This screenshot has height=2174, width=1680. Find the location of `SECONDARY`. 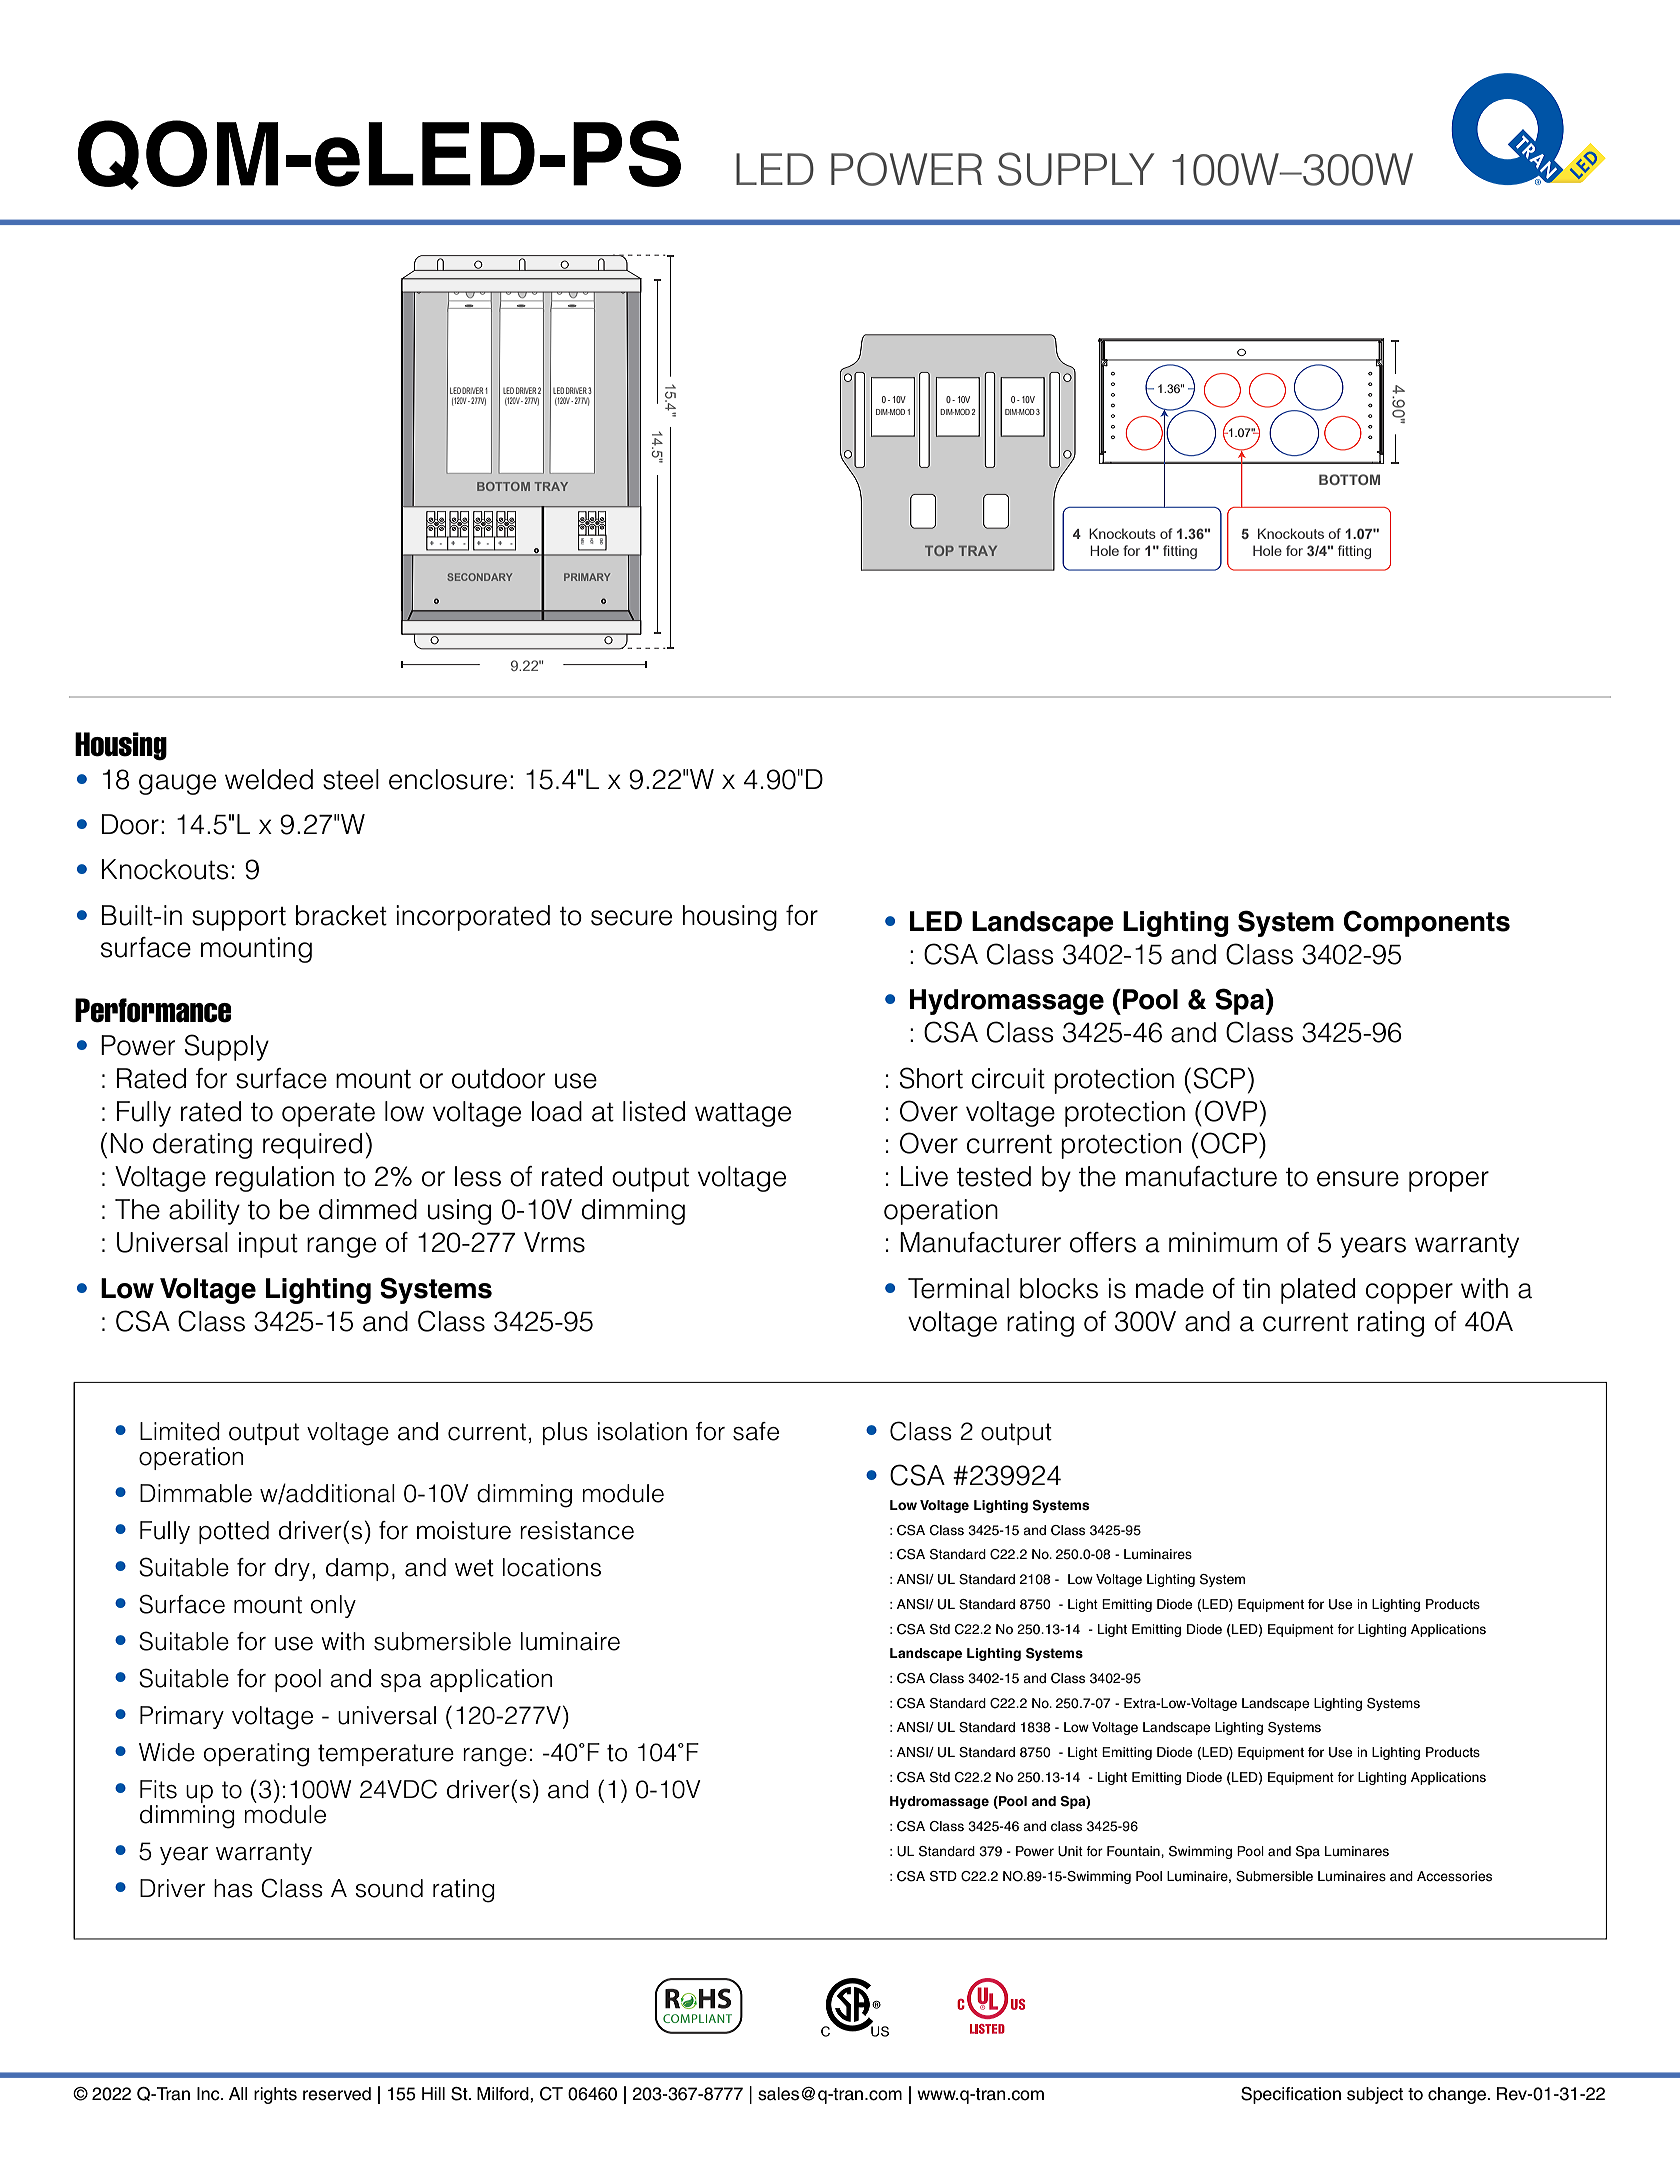

SECONDARY is located at coordinates (480, 577).
